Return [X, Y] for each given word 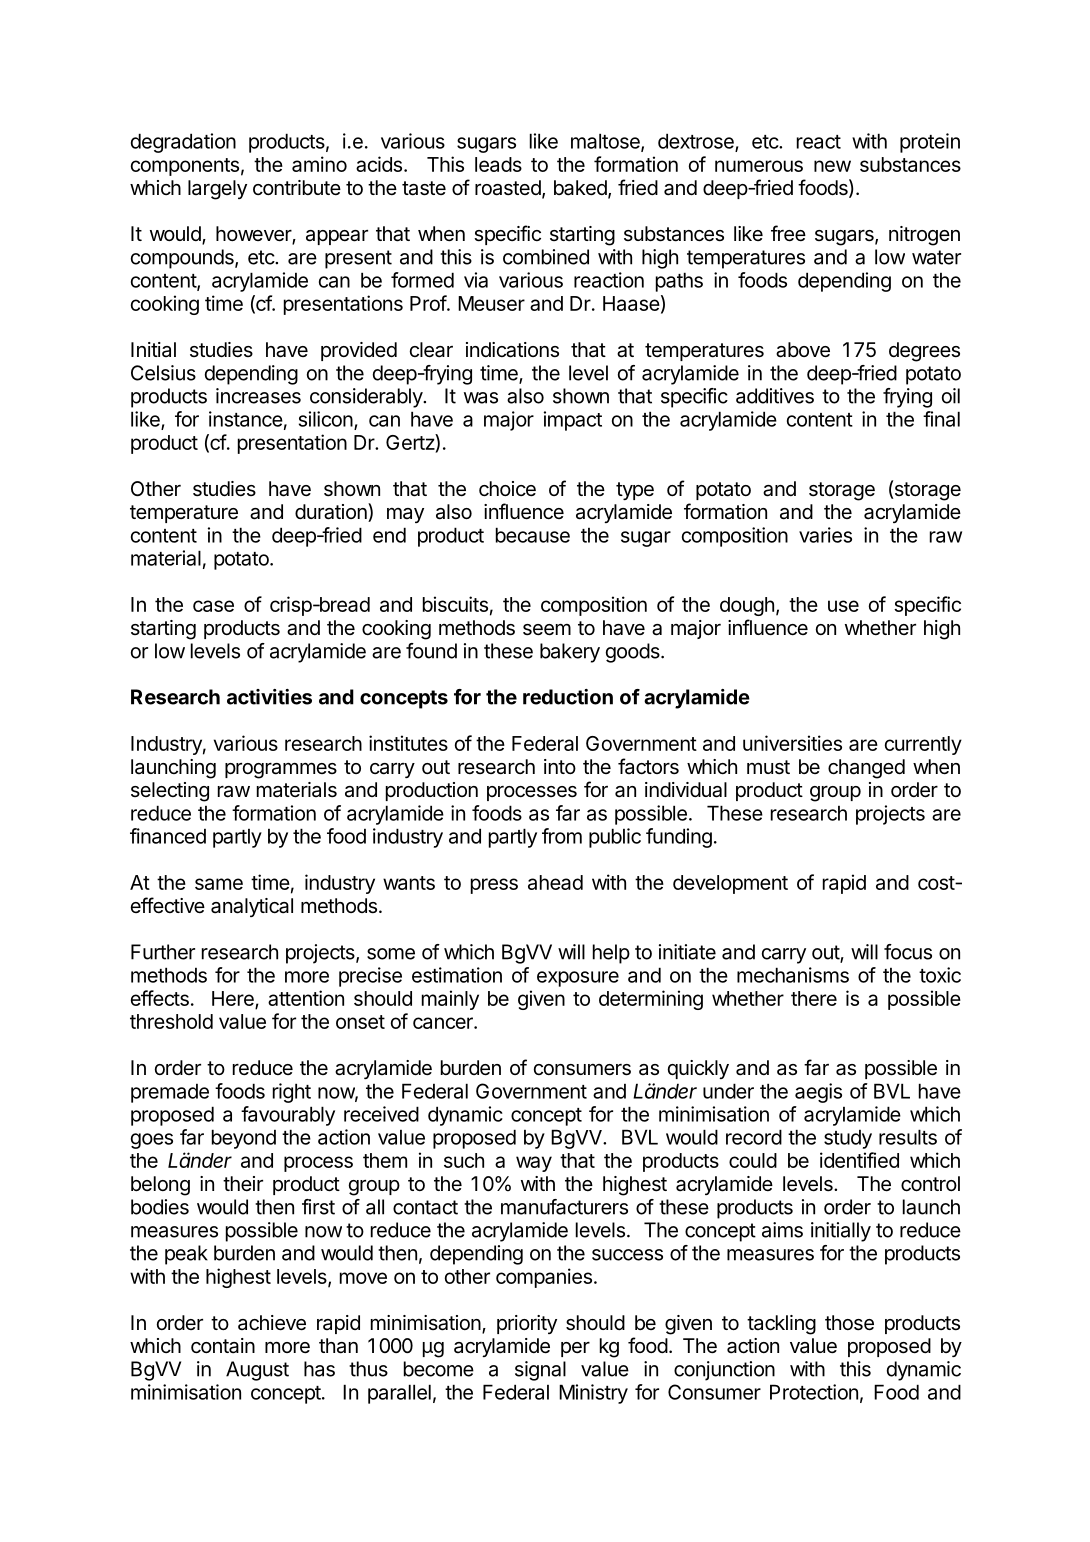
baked [581, 189]
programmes [281, 770]
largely [217, 190]
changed [866, 769]
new [832, 166]
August [257, 1371]
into [560, 766]
